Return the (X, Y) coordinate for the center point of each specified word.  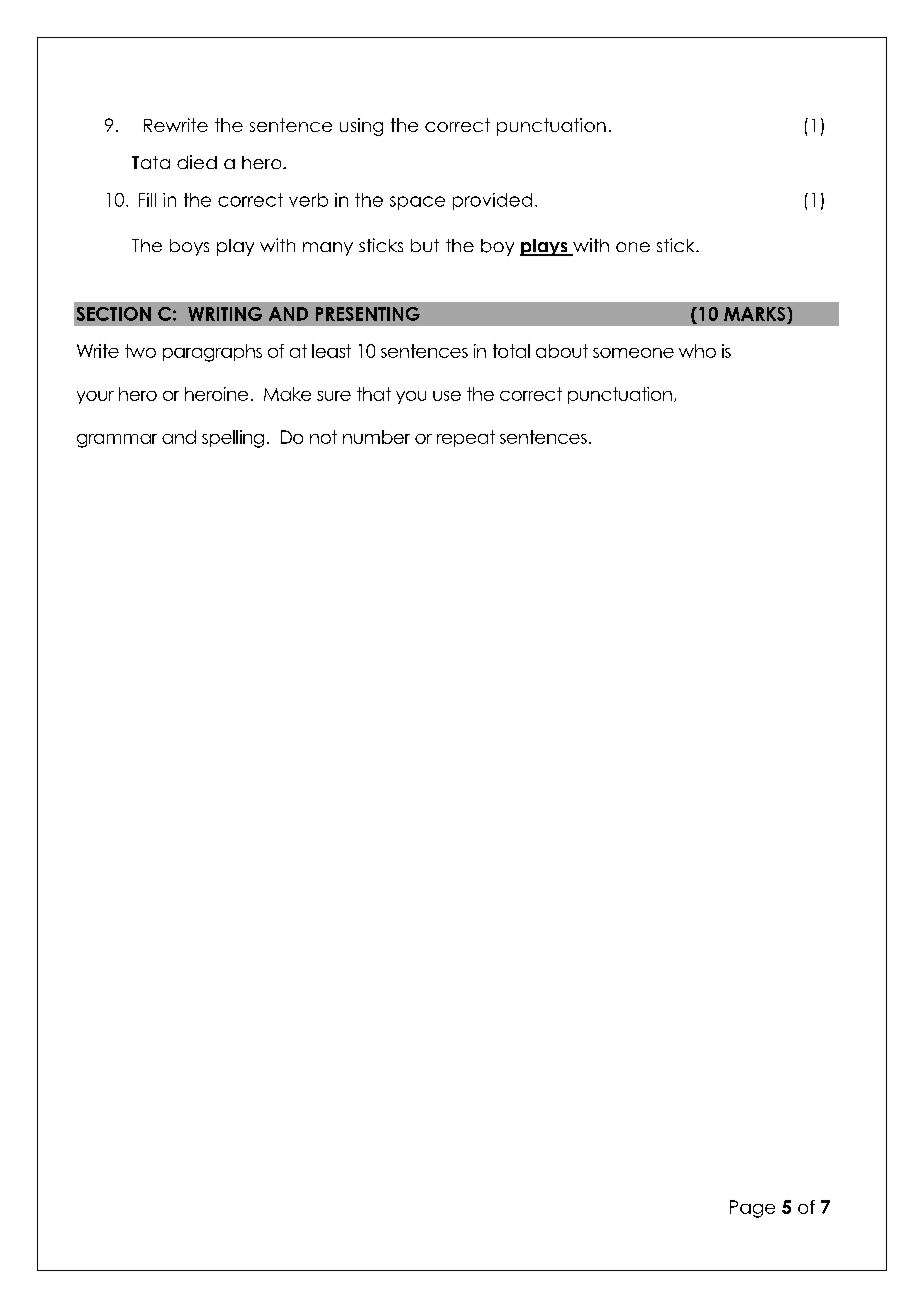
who (697, 351)
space (417, 203)
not (323, 437)
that (374, 394)
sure (334, 396)
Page (752, 1209)
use (447, 396)
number (376, 437)
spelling (233, 439)
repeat (466, 438)
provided (492, 201)
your (95, 397)
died (197, 162)
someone (633, 353)
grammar (117, 441)
